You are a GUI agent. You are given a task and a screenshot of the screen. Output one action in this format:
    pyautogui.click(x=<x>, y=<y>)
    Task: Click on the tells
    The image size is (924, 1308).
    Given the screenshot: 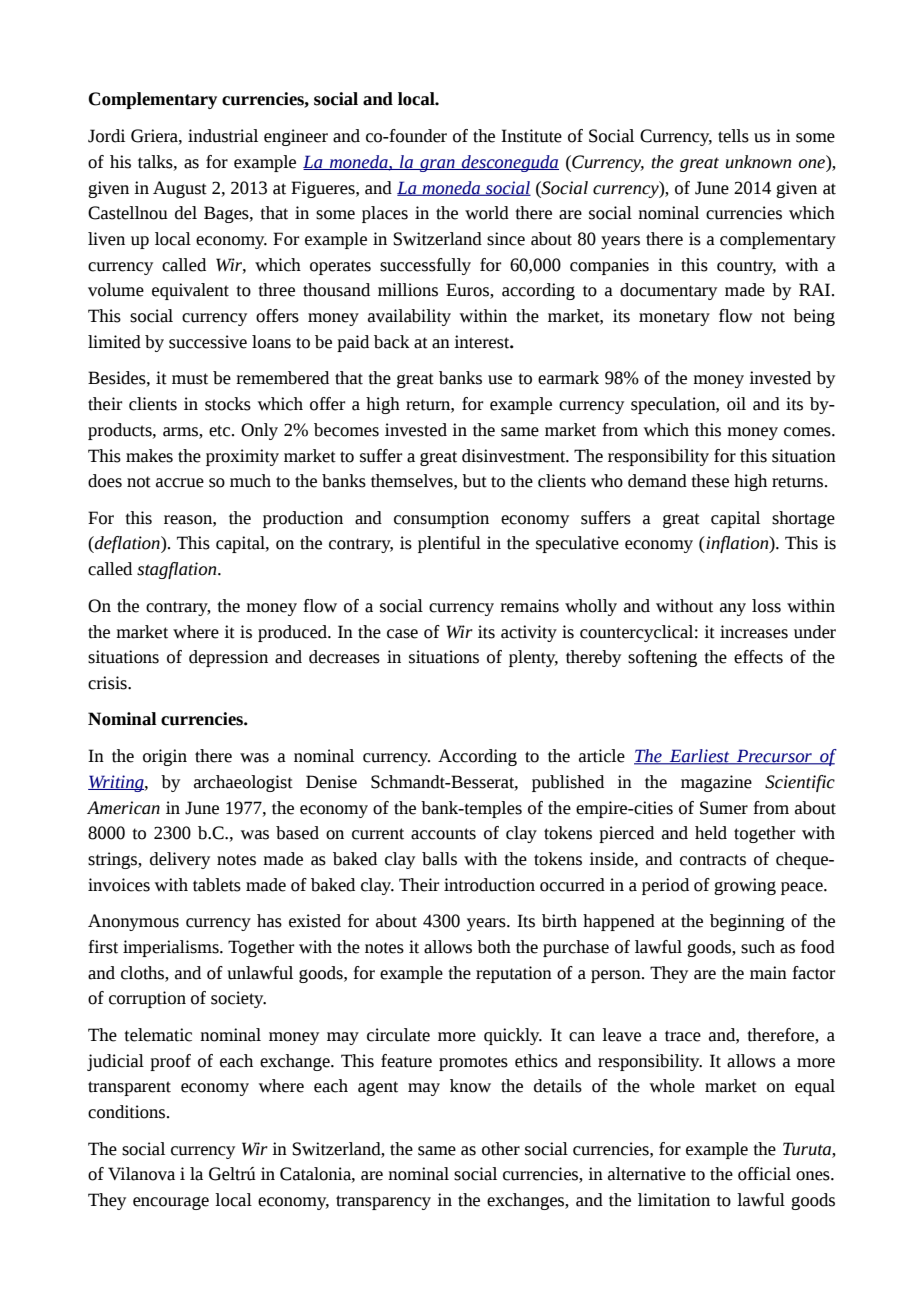 What is the action you would take?
    pyautogui.click(x=733, y=136)
